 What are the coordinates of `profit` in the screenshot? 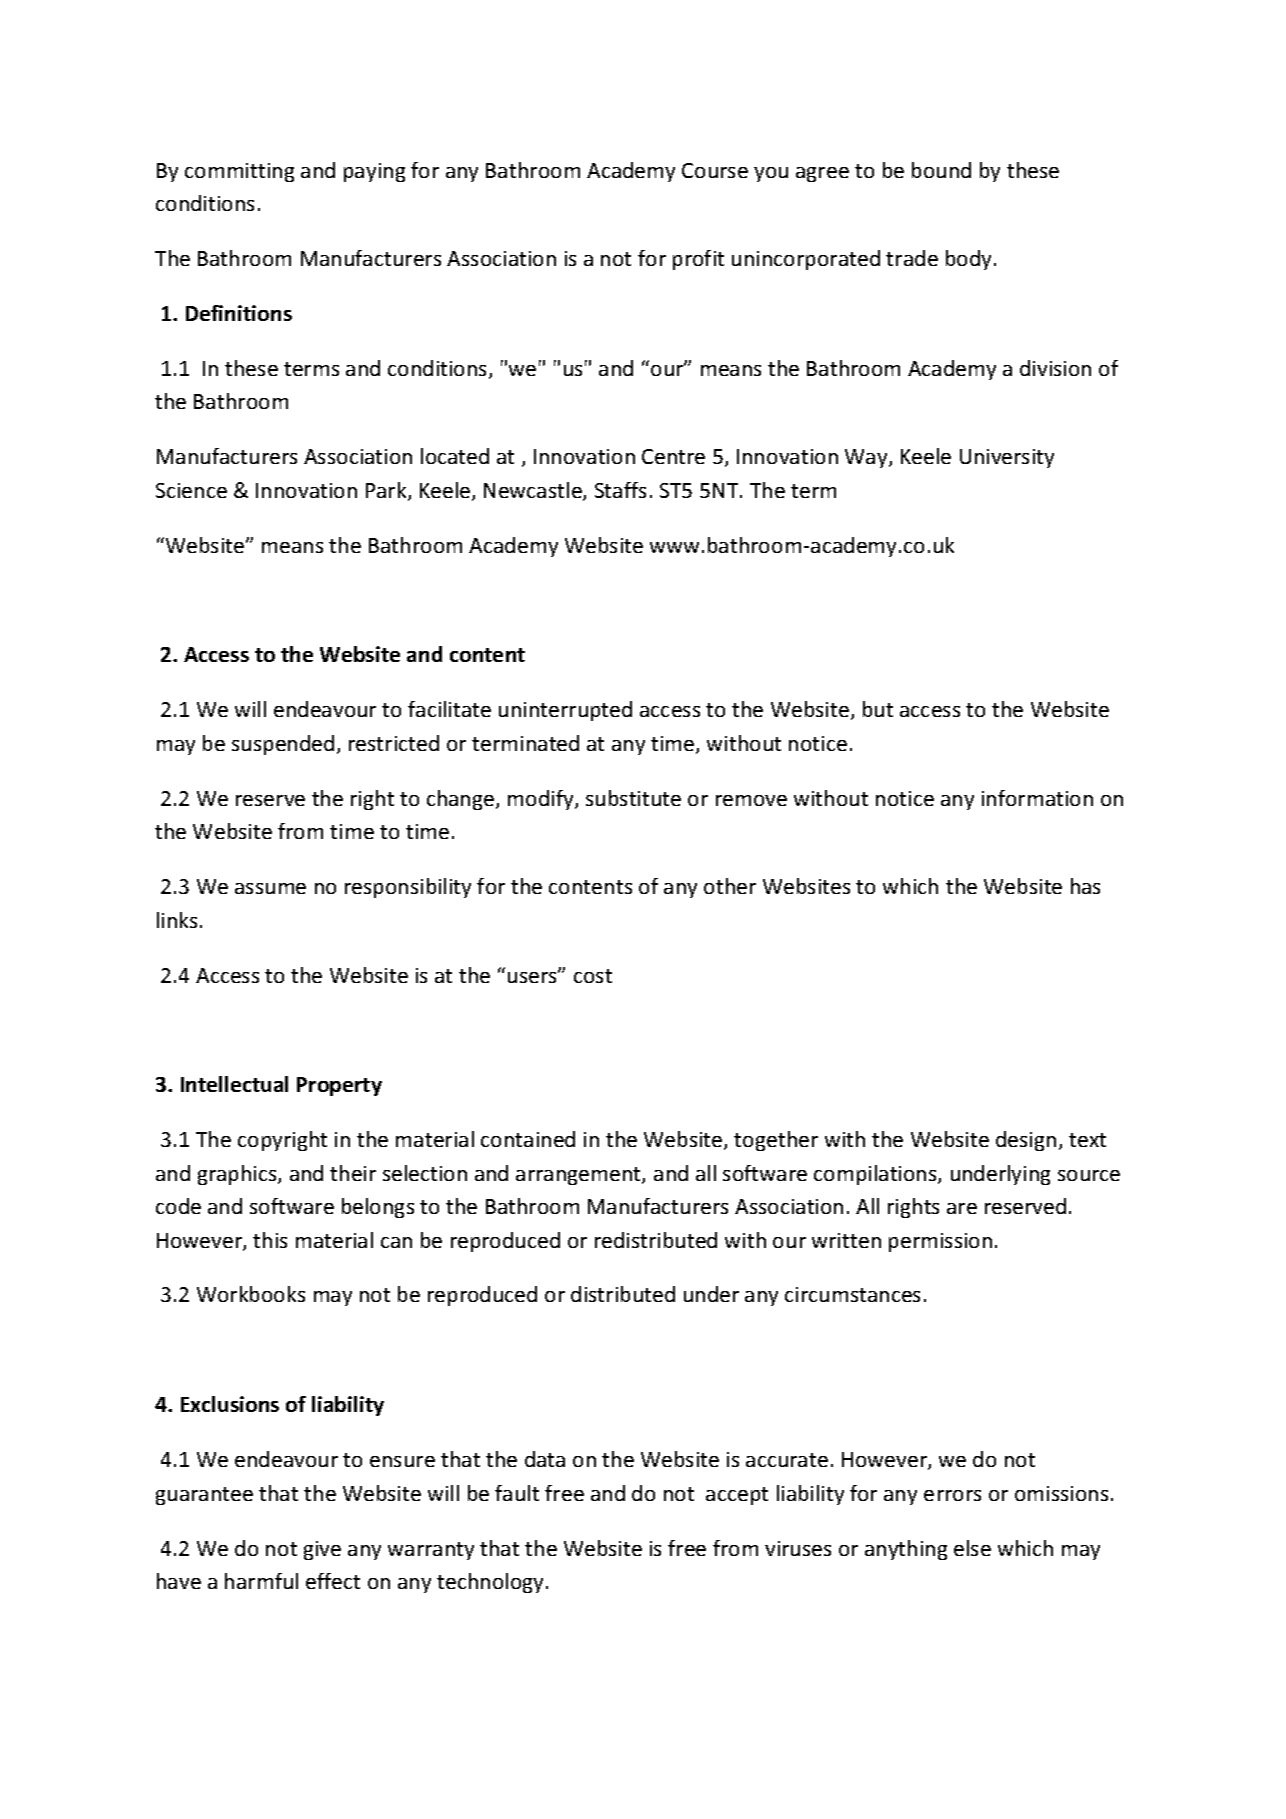 It's located at (698, 260).
